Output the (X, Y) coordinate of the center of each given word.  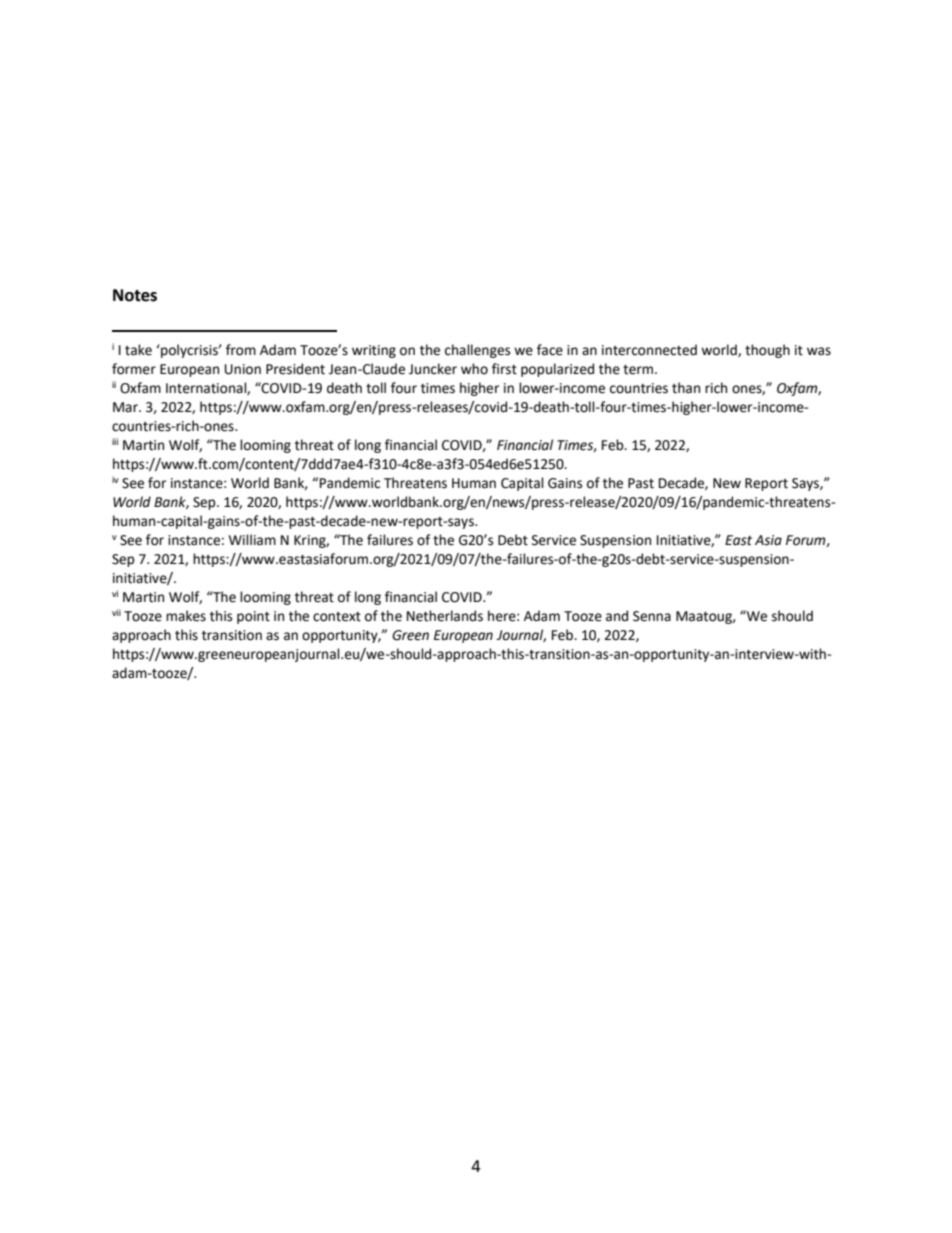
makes (186, 616)
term (639, 370)
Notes (135, 295)
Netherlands (445, 616)
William (252, 540)
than (686, 388)
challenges (477, 351)
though (767, 351)
